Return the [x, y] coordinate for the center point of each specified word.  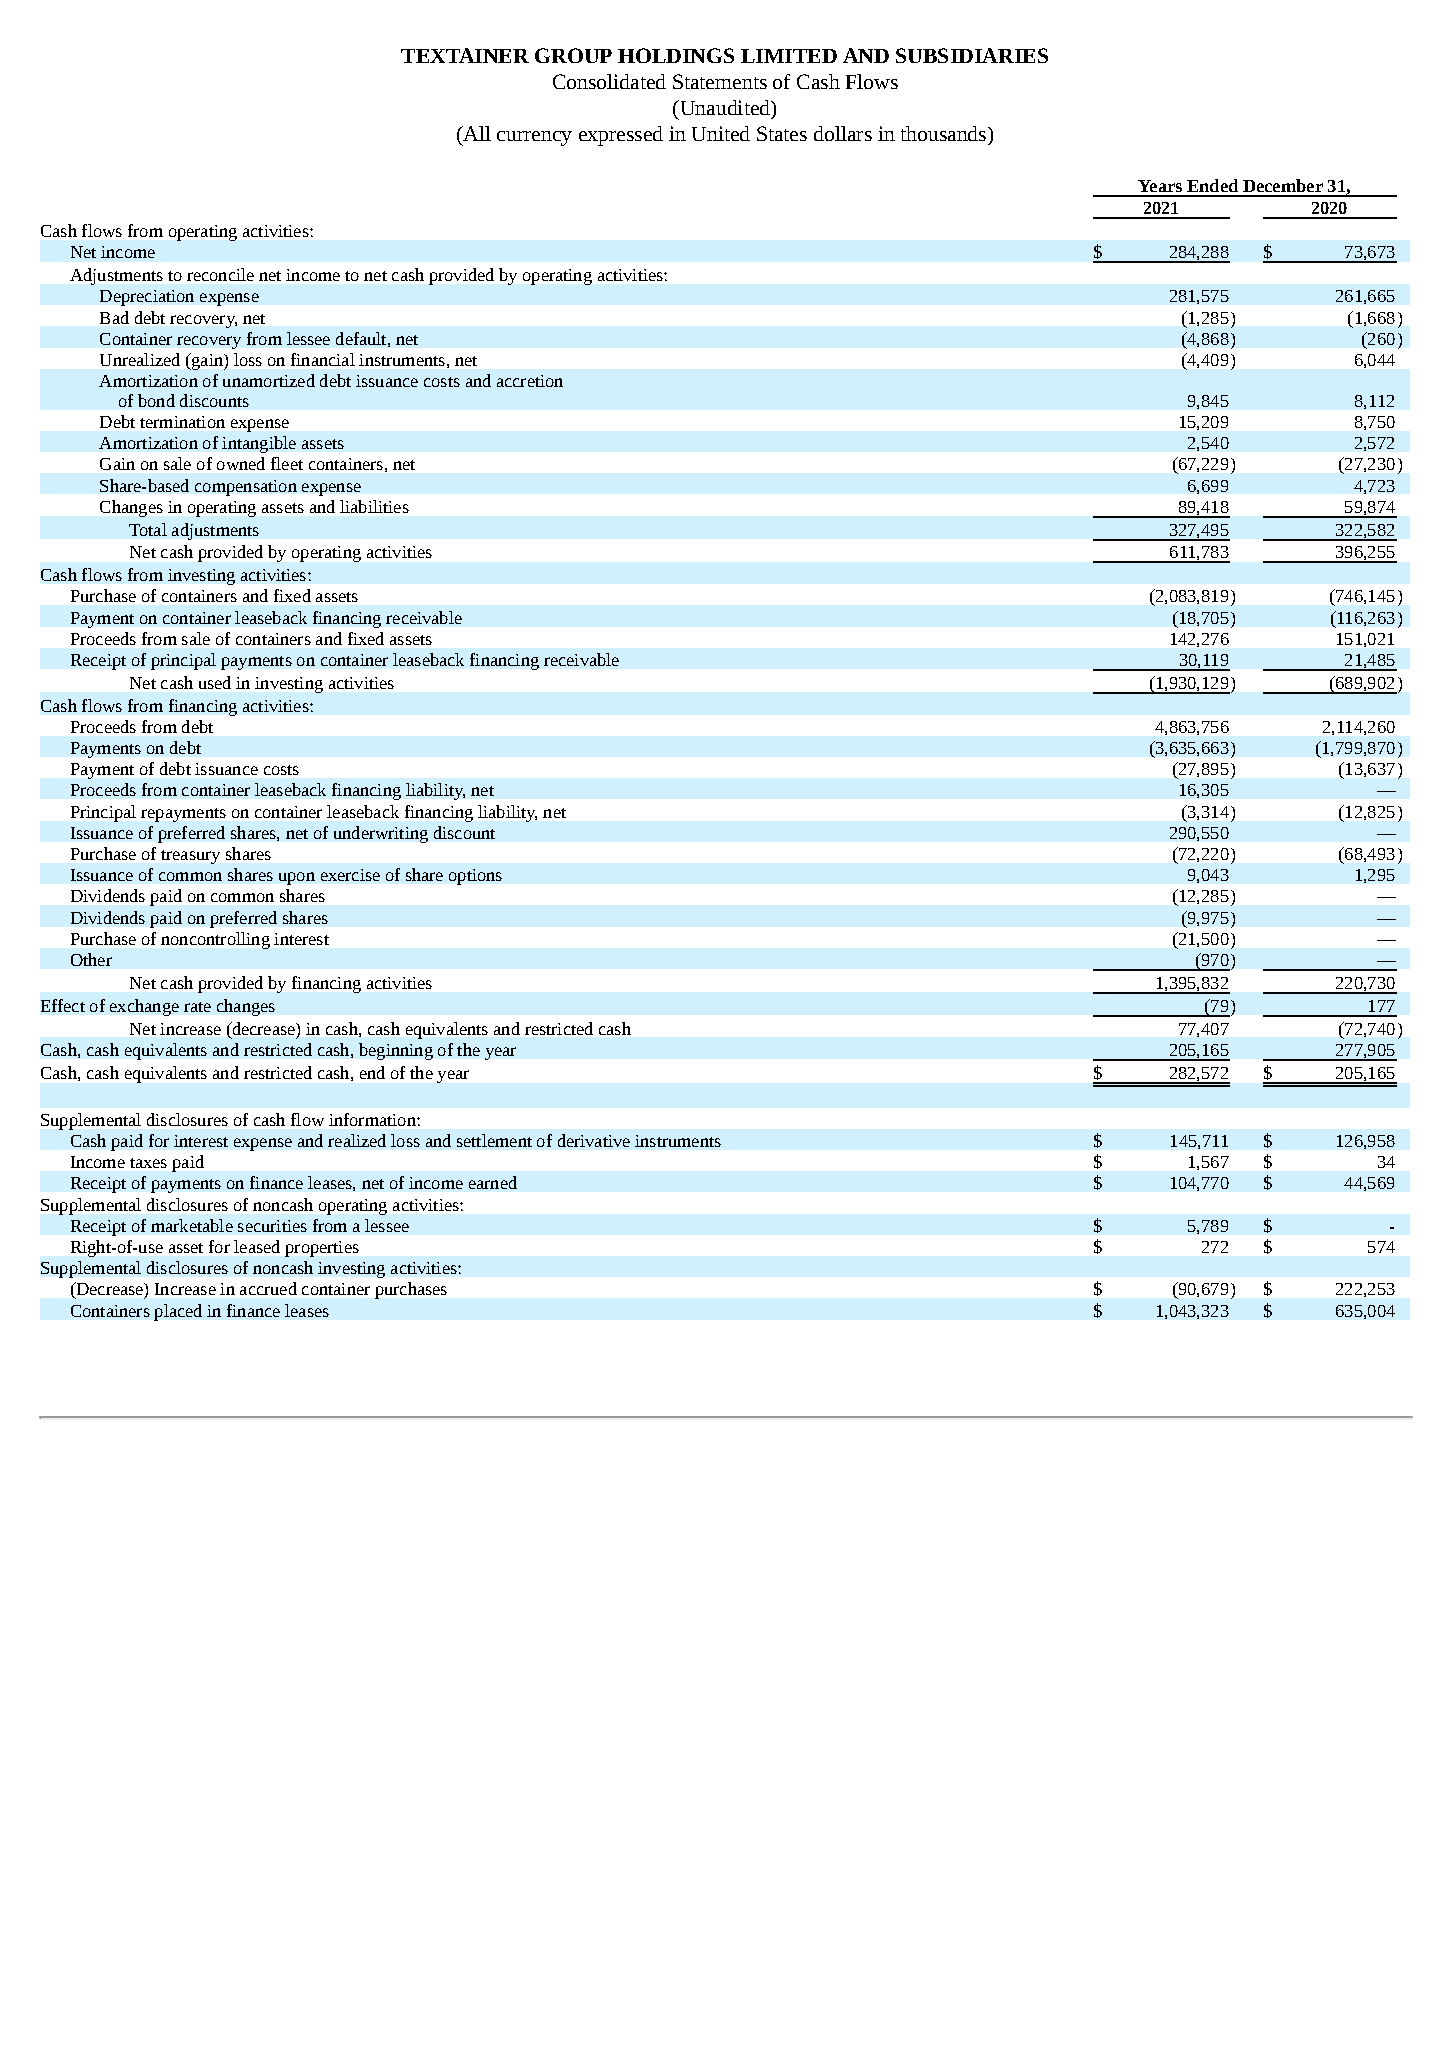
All [476, 133]
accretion [530, 381]
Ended [1212, 185]
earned [493, 1182]
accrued [268, 1288]
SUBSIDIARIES [972, 55]
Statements [720, 81]
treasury [190, 857]
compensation [246, 488]
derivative [594, 1140]
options [475, 877]
